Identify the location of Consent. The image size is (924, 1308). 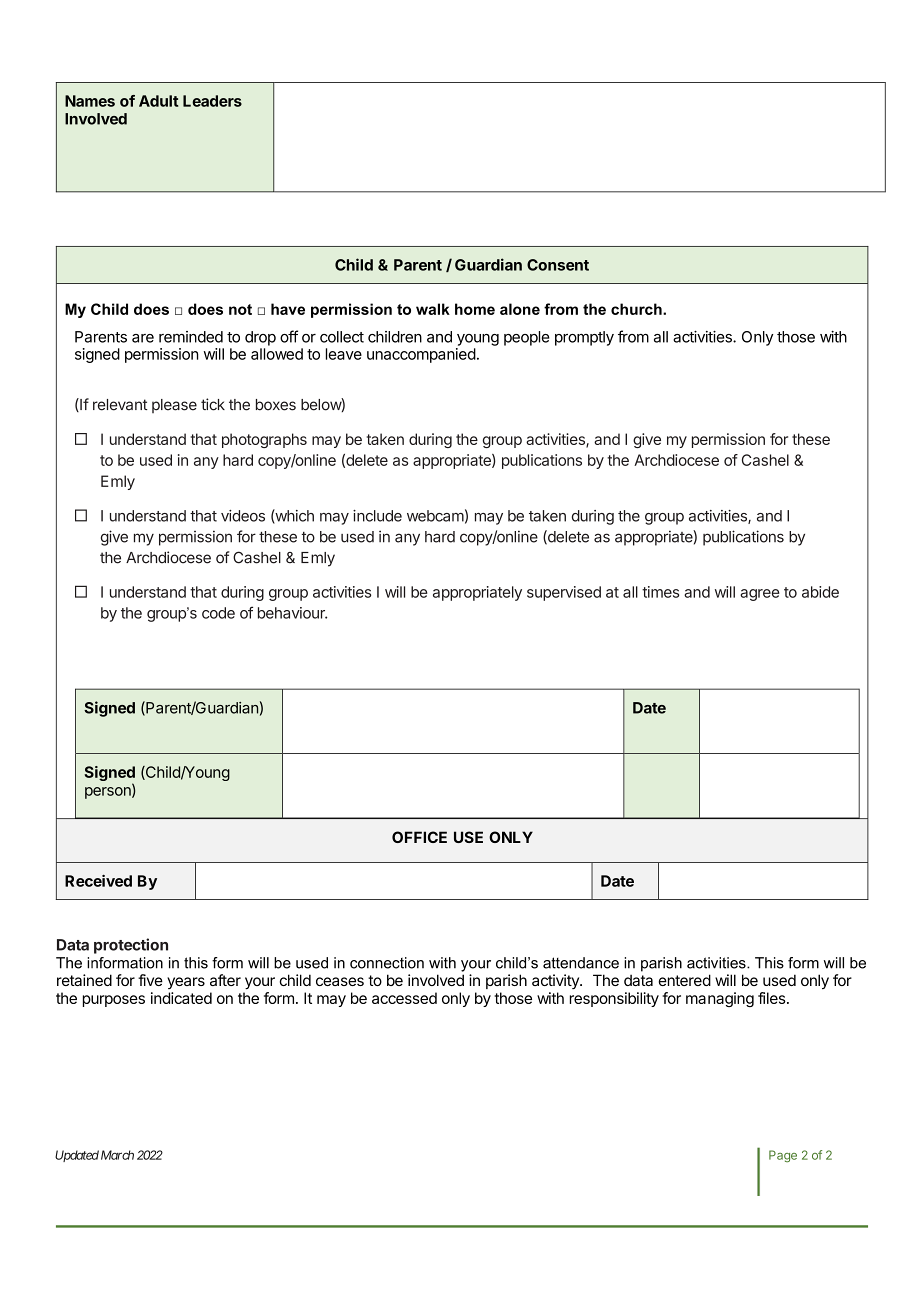
(558, 265).
